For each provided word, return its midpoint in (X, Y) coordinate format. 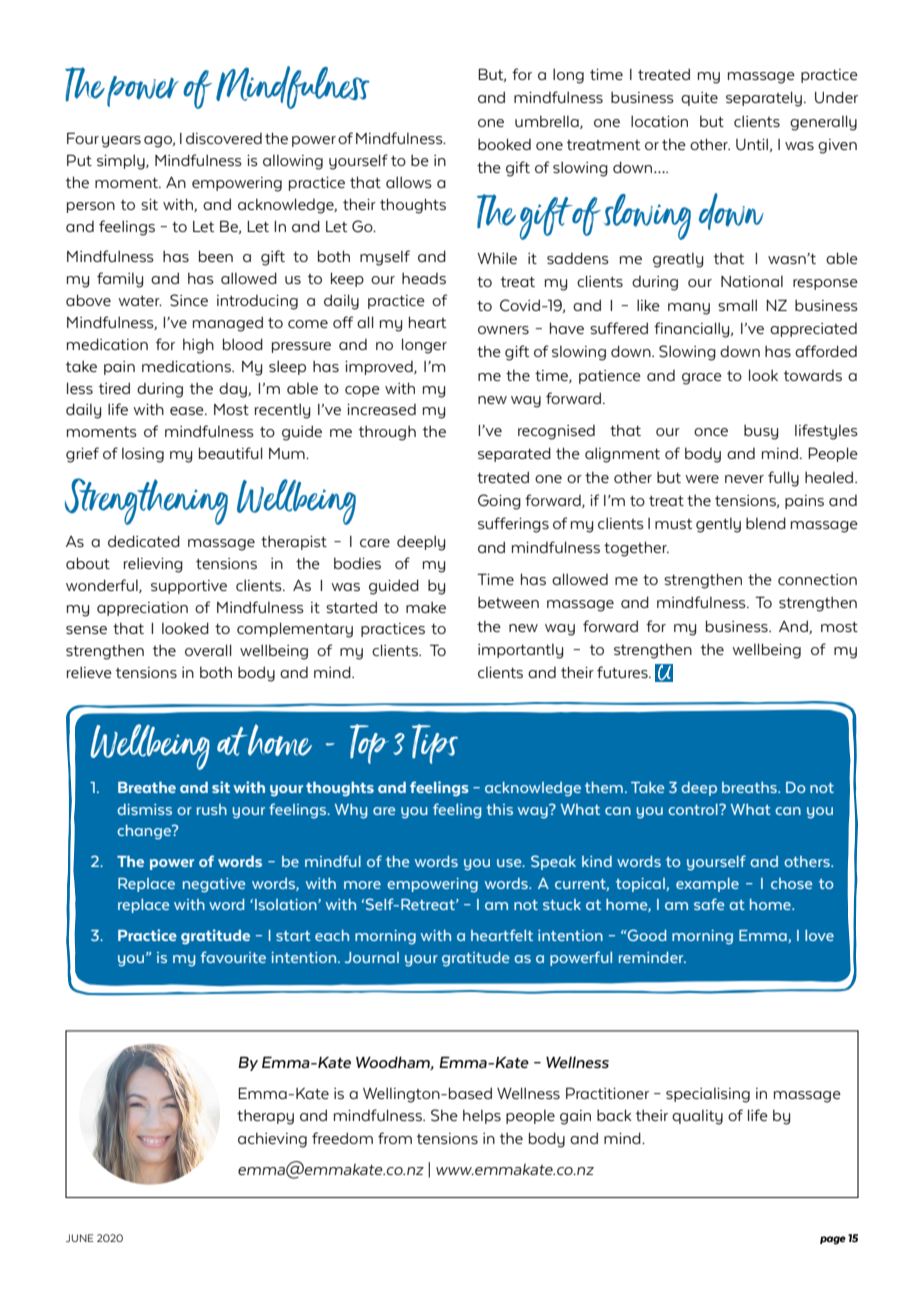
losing (143, 455)
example (707, 885)
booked (504, 144)
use (510, 863)
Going (499, 502)
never (744, 479)
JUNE (80, 1238)
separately (764, 99)
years (121, 142)
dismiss (144, 809)
